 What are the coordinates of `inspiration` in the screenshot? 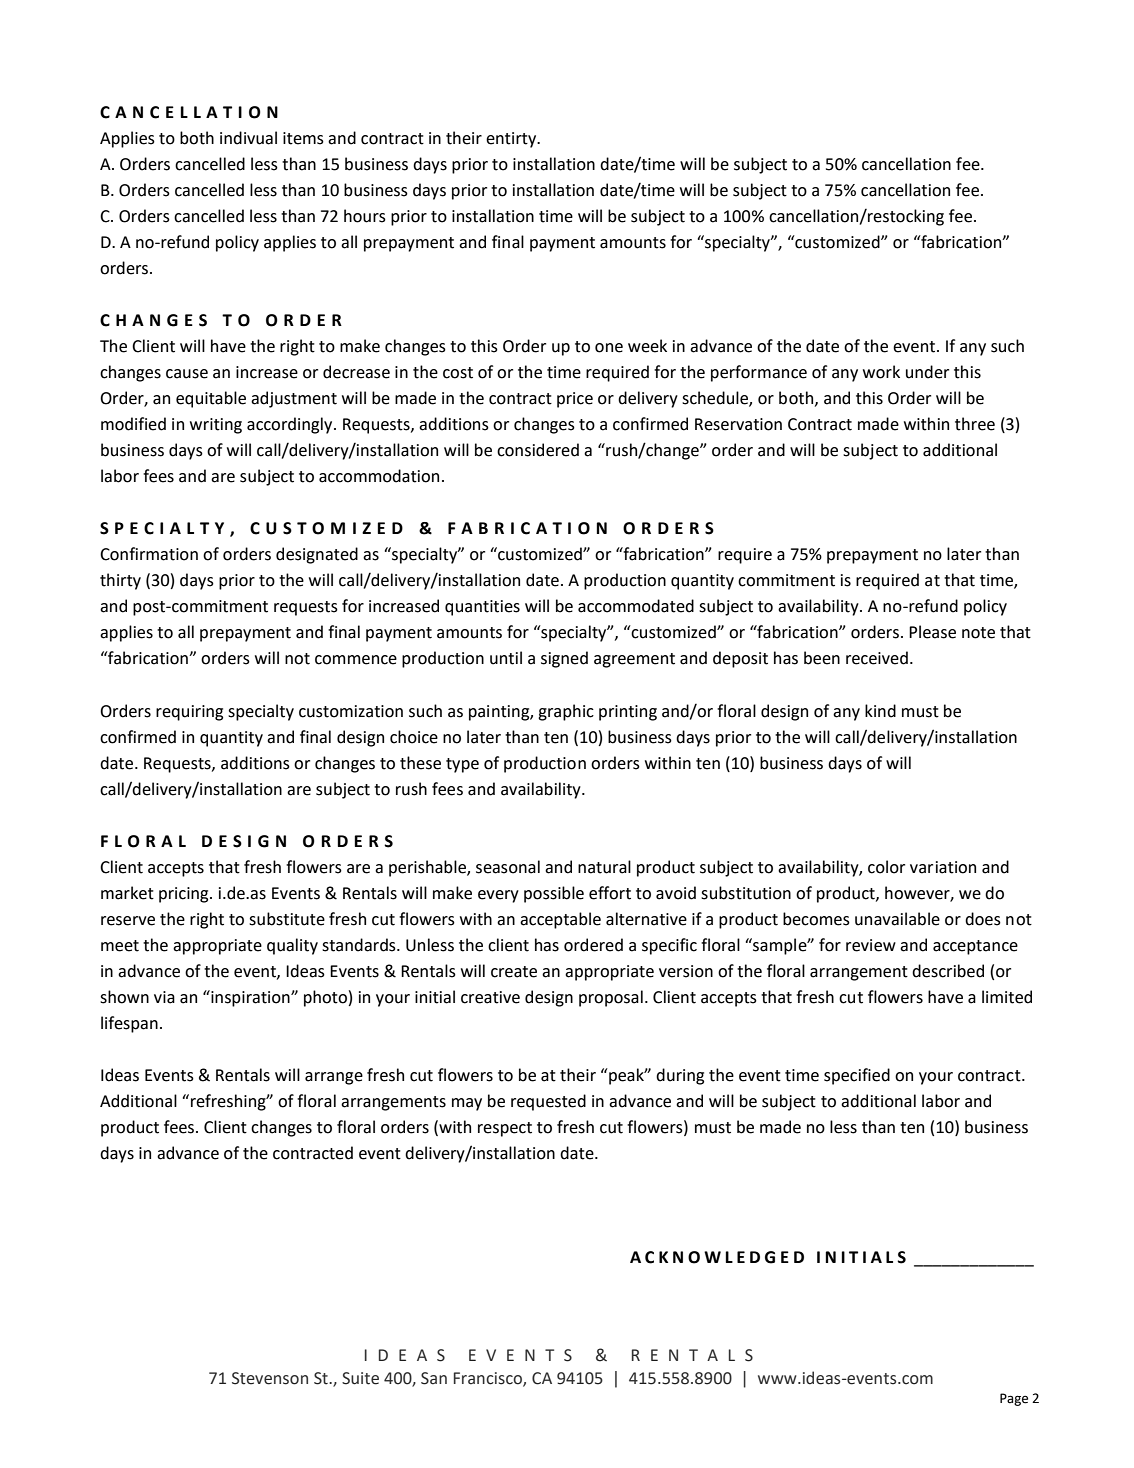 It's located at (250, 998).
